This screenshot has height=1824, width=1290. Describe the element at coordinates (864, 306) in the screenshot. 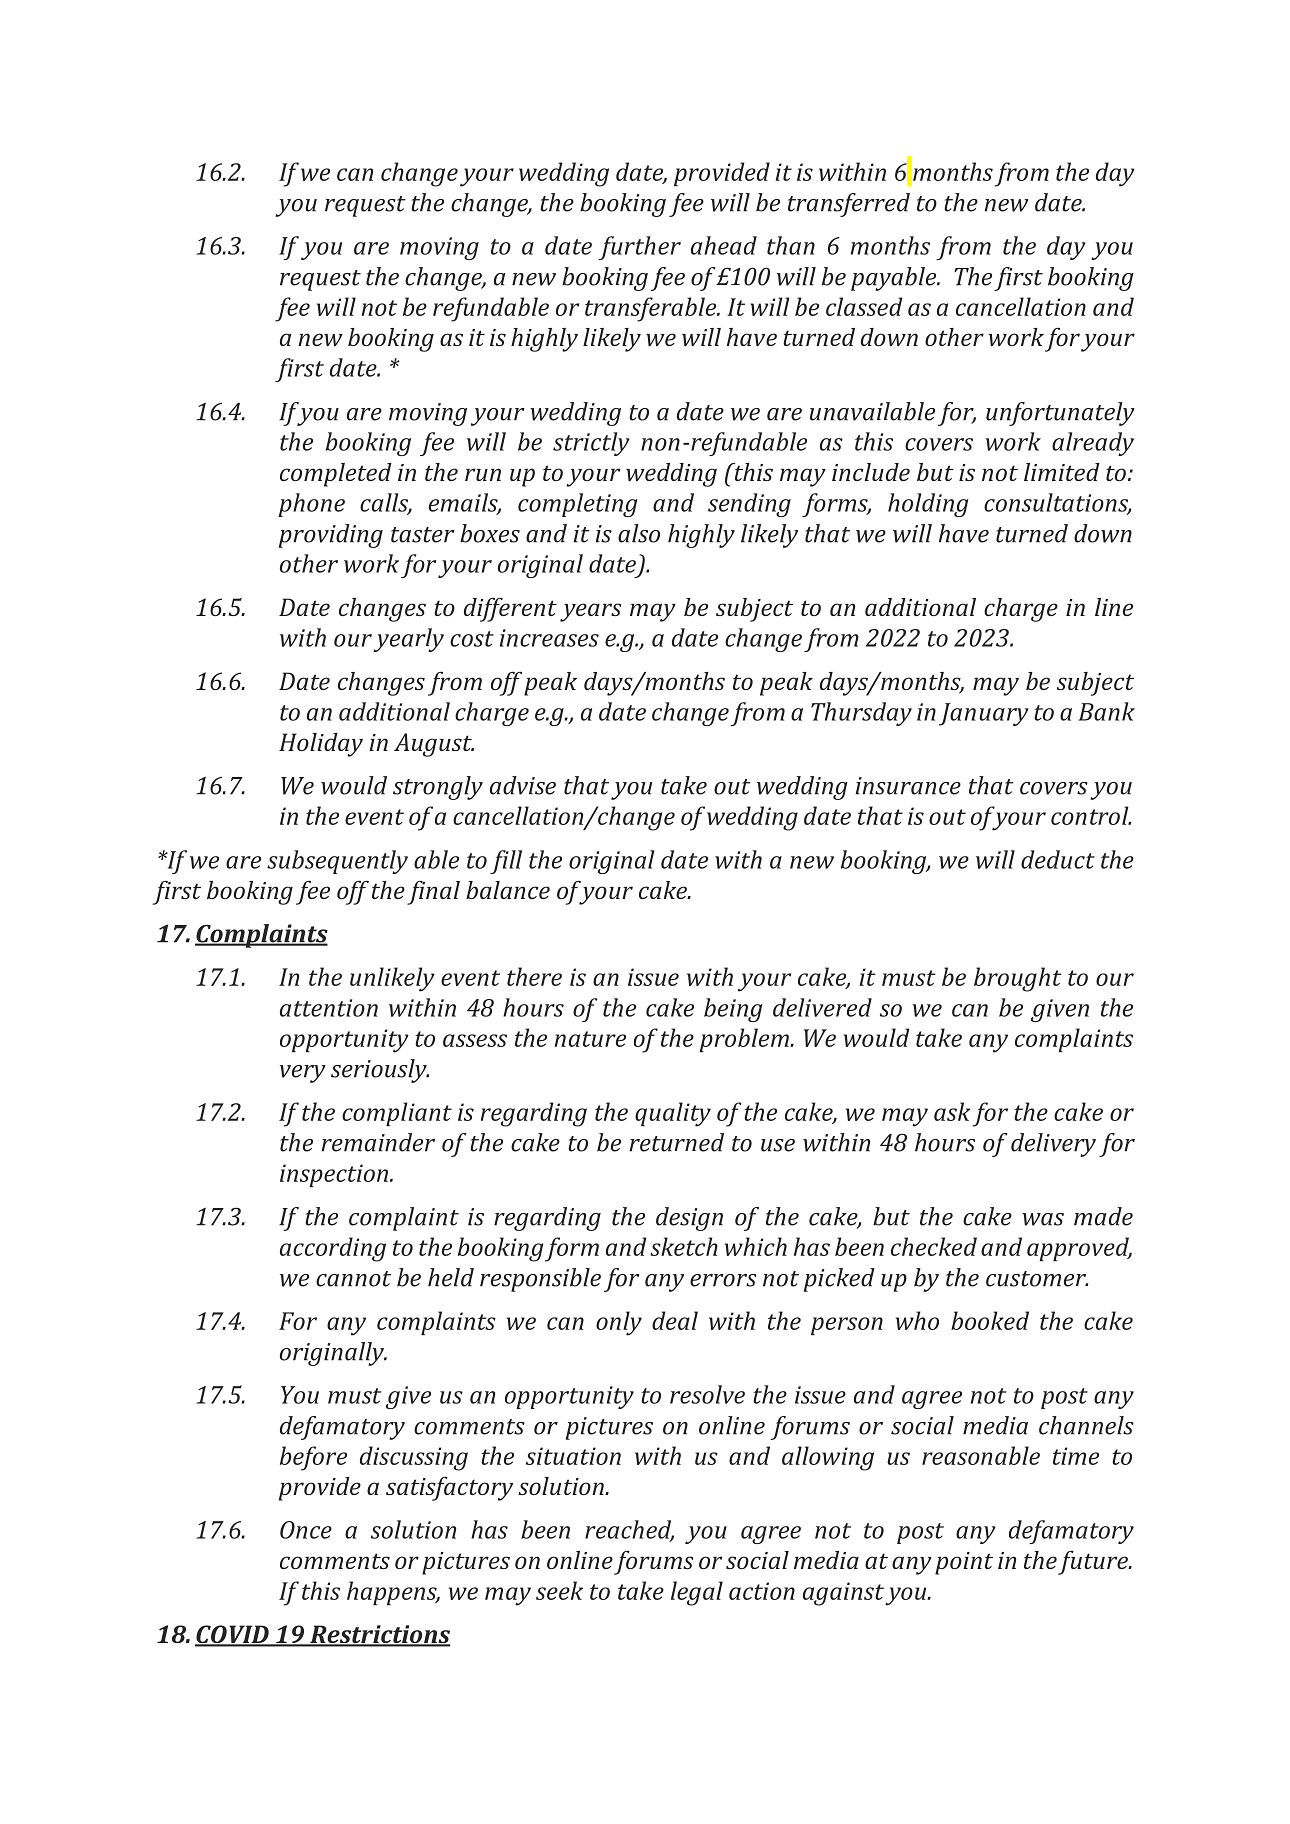

I see `classed` at that location.
